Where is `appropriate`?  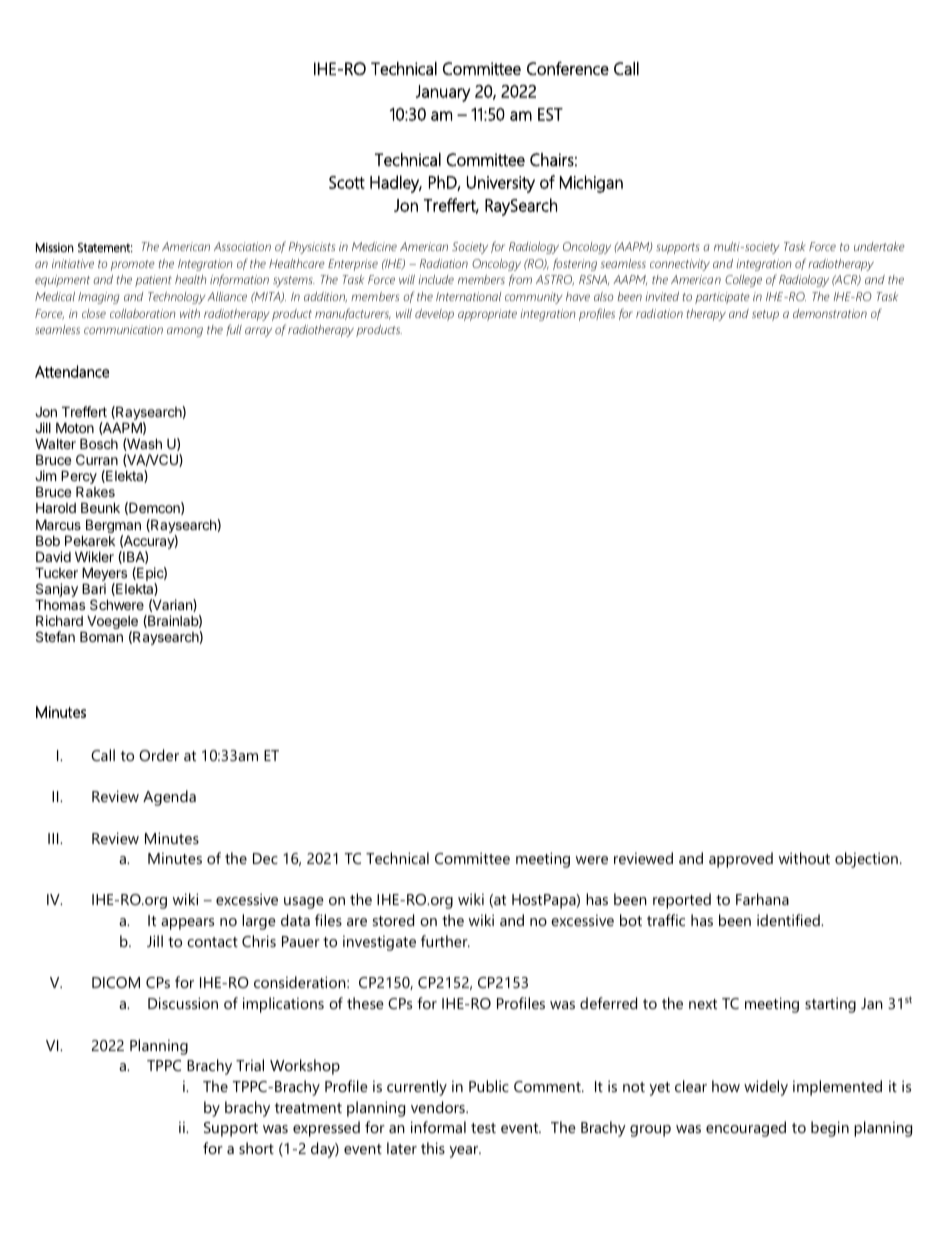
appropriate is located at coordinates (487, 315).
